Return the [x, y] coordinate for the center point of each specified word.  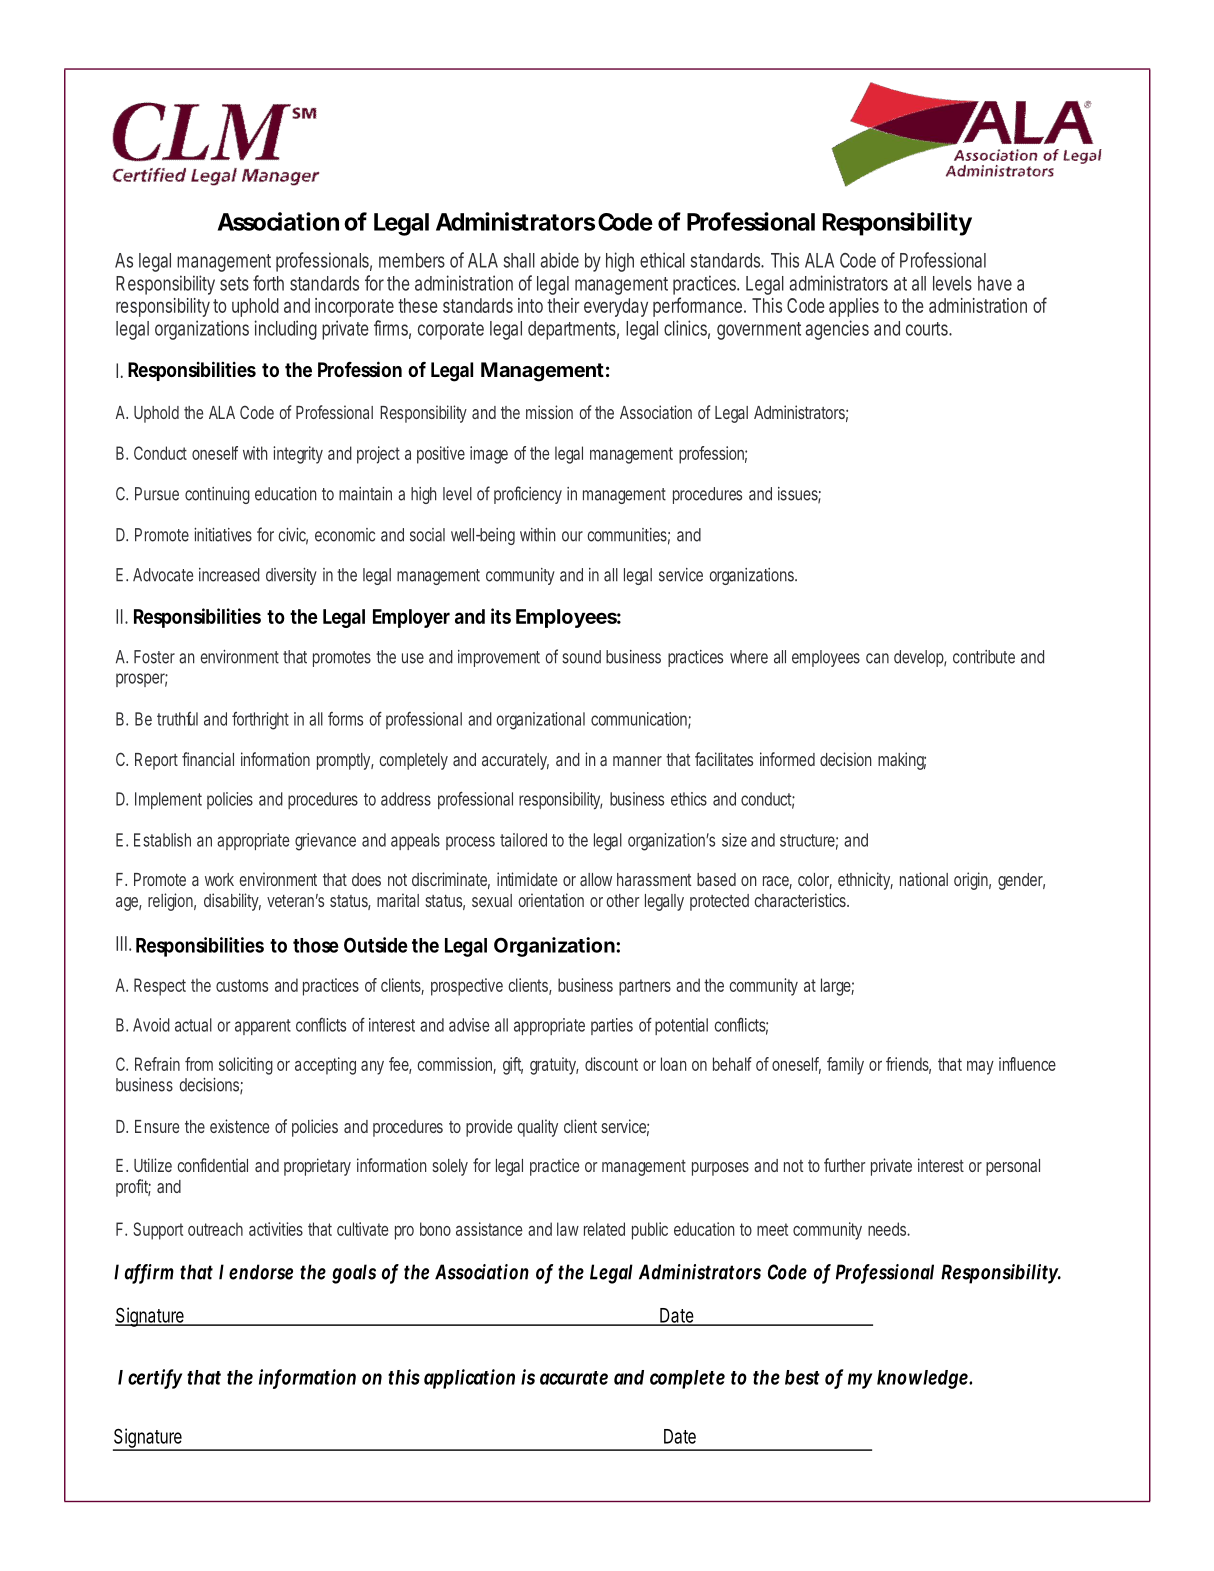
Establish [162, 840]
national [924, 879]
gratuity [554, 1066]
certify [155, 1379]
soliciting [246, 1066]
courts [929, 329]
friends [908, 1065]
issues [799, 495]
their [563, 305]
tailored [523, 840]
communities [628, 536]
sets [234, 284]
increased [229, 575]
